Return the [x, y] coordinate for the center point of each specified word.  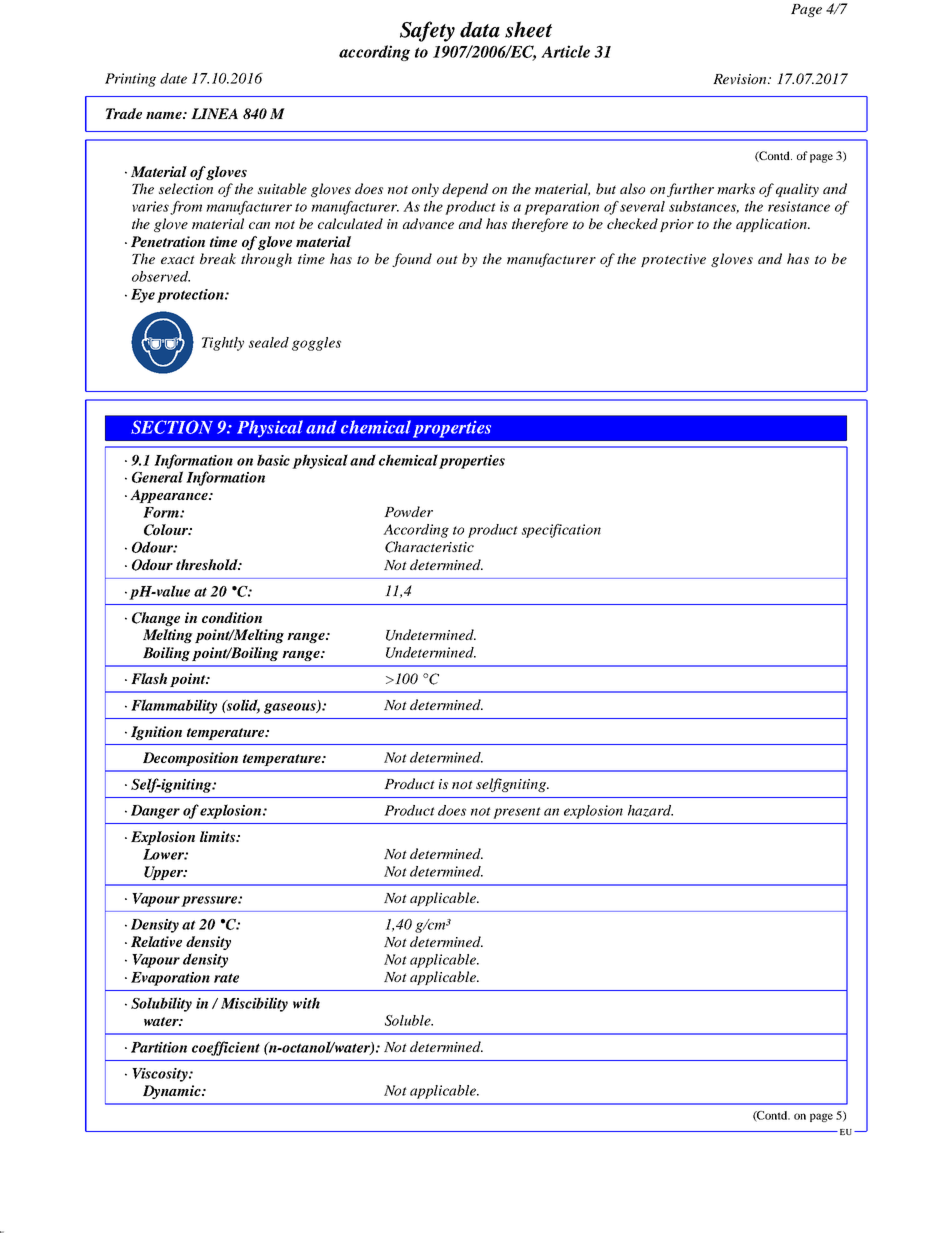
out [447, 259]
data [480, 29]
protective [673, 260]
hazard [650, 811]
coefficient [226, 1048]
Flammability [174, 706]
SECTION [172, 427]
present [517, 813]
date [173, 78]
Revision [741, 79]
